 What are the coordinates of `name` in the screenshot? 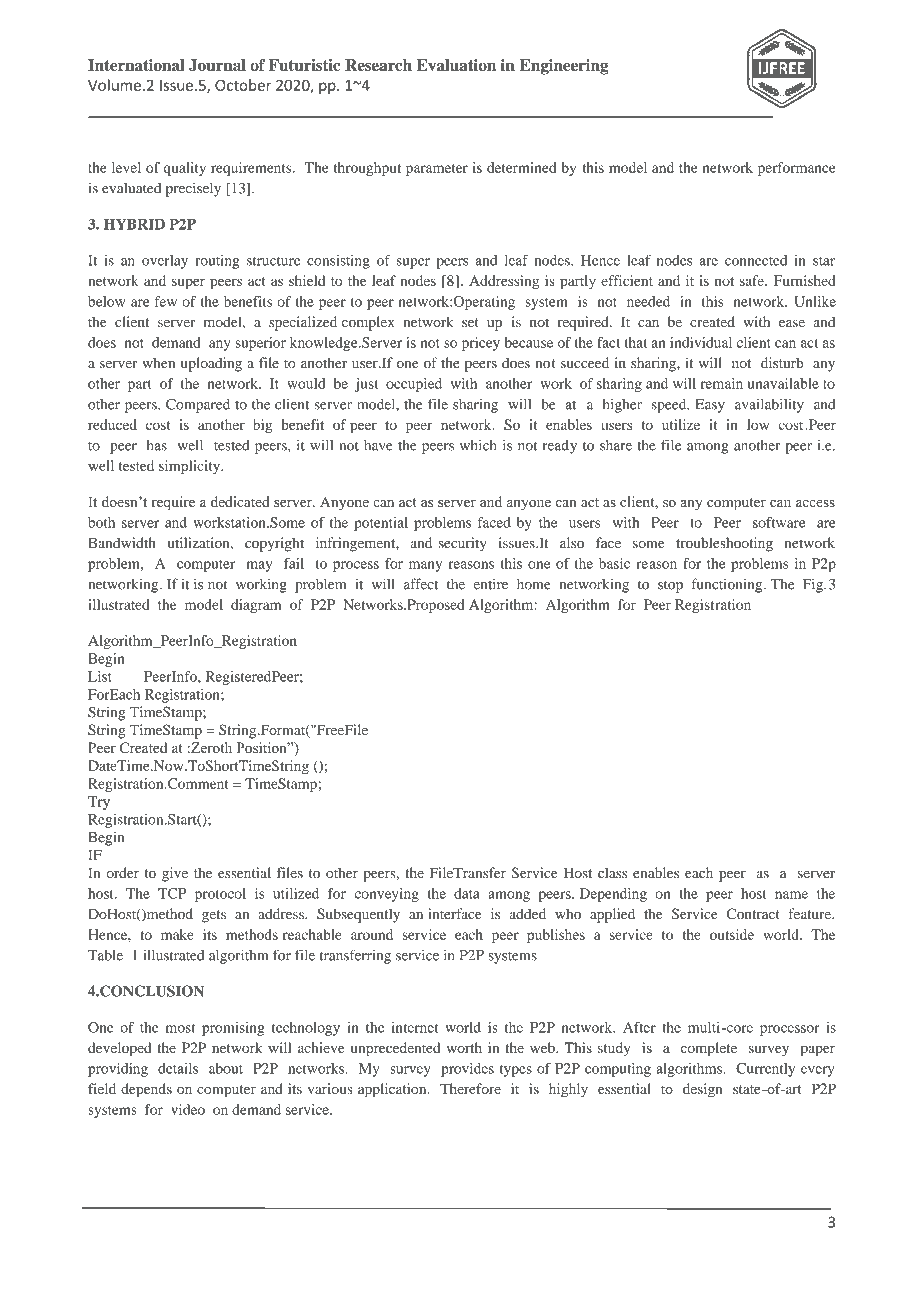 It's located at (791, 895).
